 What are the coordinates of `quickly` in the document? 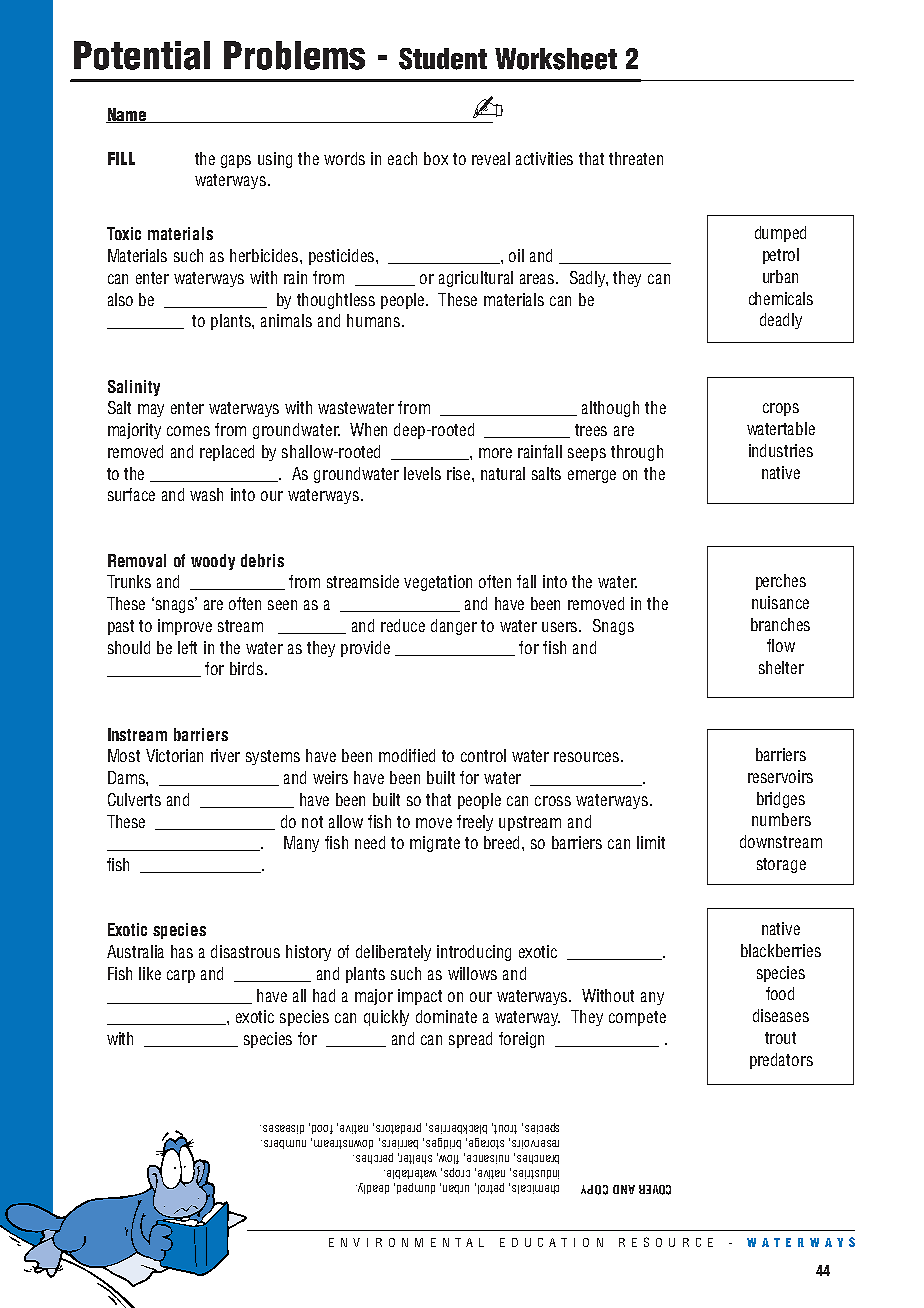 It's located at (386, 1018).
